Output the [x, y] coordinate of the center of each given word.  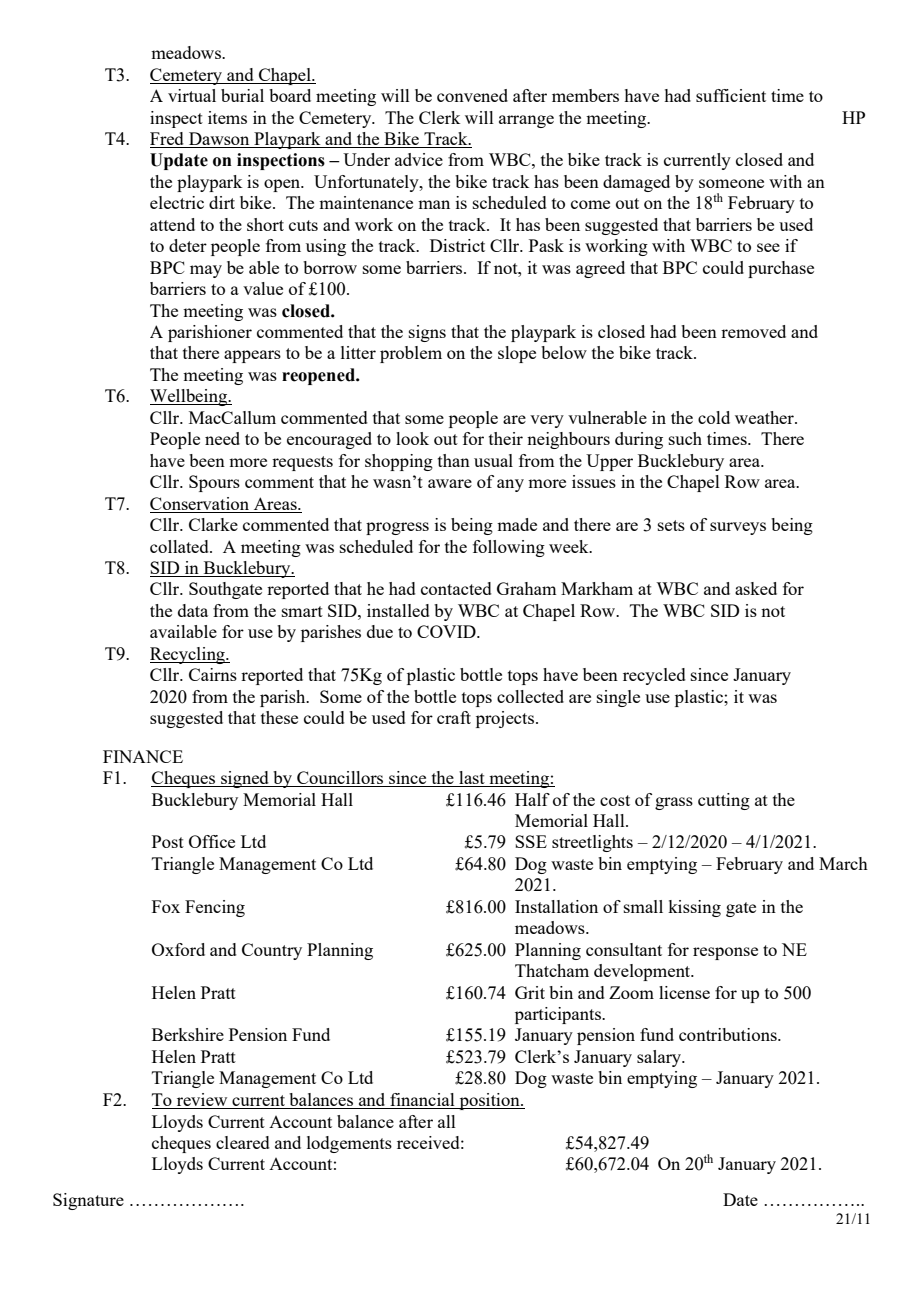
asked [756, 588]
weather [765, 417]
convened [472, 95]
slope [517, 354]
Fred [168, 140]
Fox [166, 906]
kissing [694, 908]
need [222, 438]
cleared [243, 1142]
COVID [447, 631]
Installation [556, 906]
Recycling [188, 655]
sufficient [731, 95]
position [489, 1101]
